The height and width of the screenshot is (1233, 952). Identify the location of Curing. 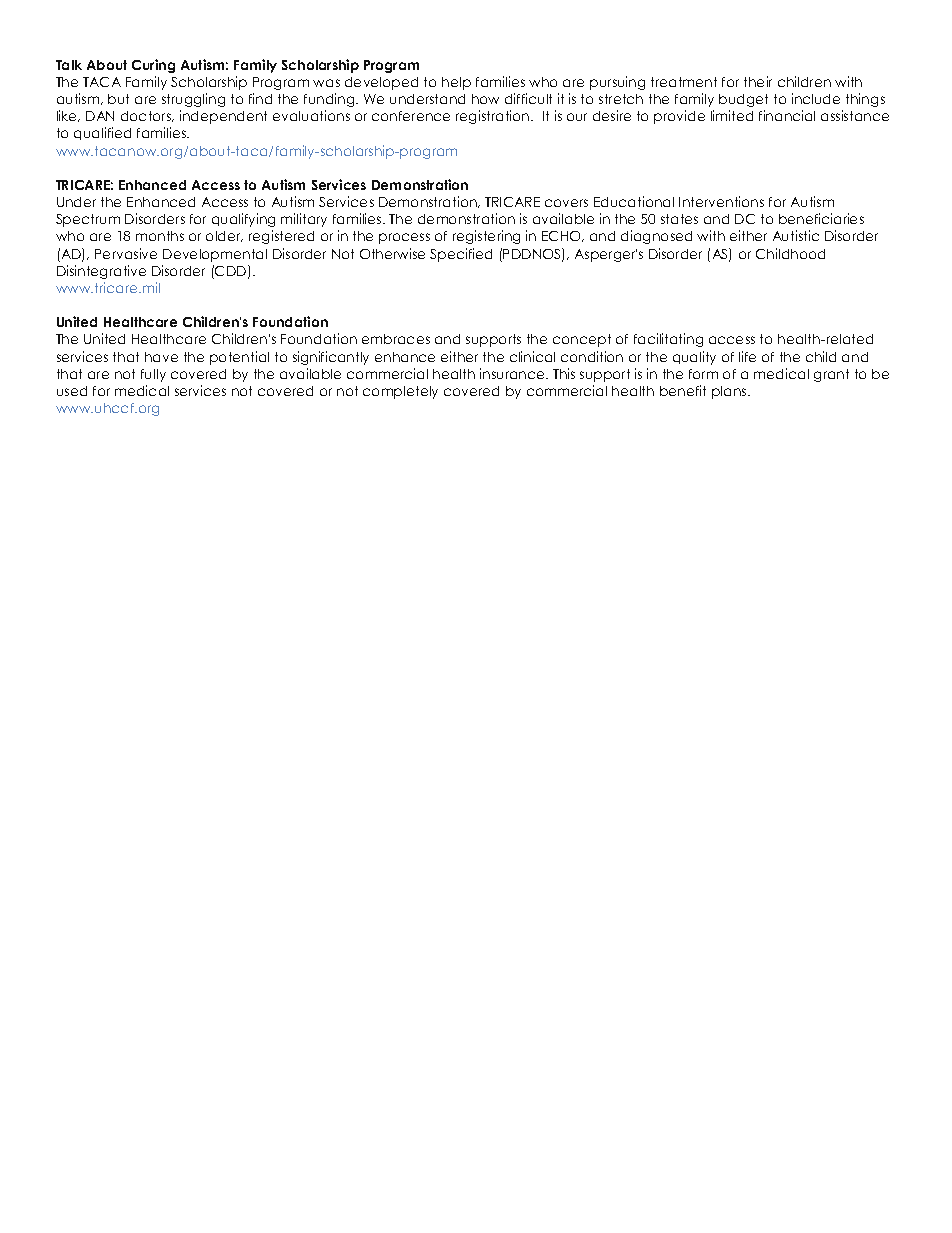
(153, 66).
